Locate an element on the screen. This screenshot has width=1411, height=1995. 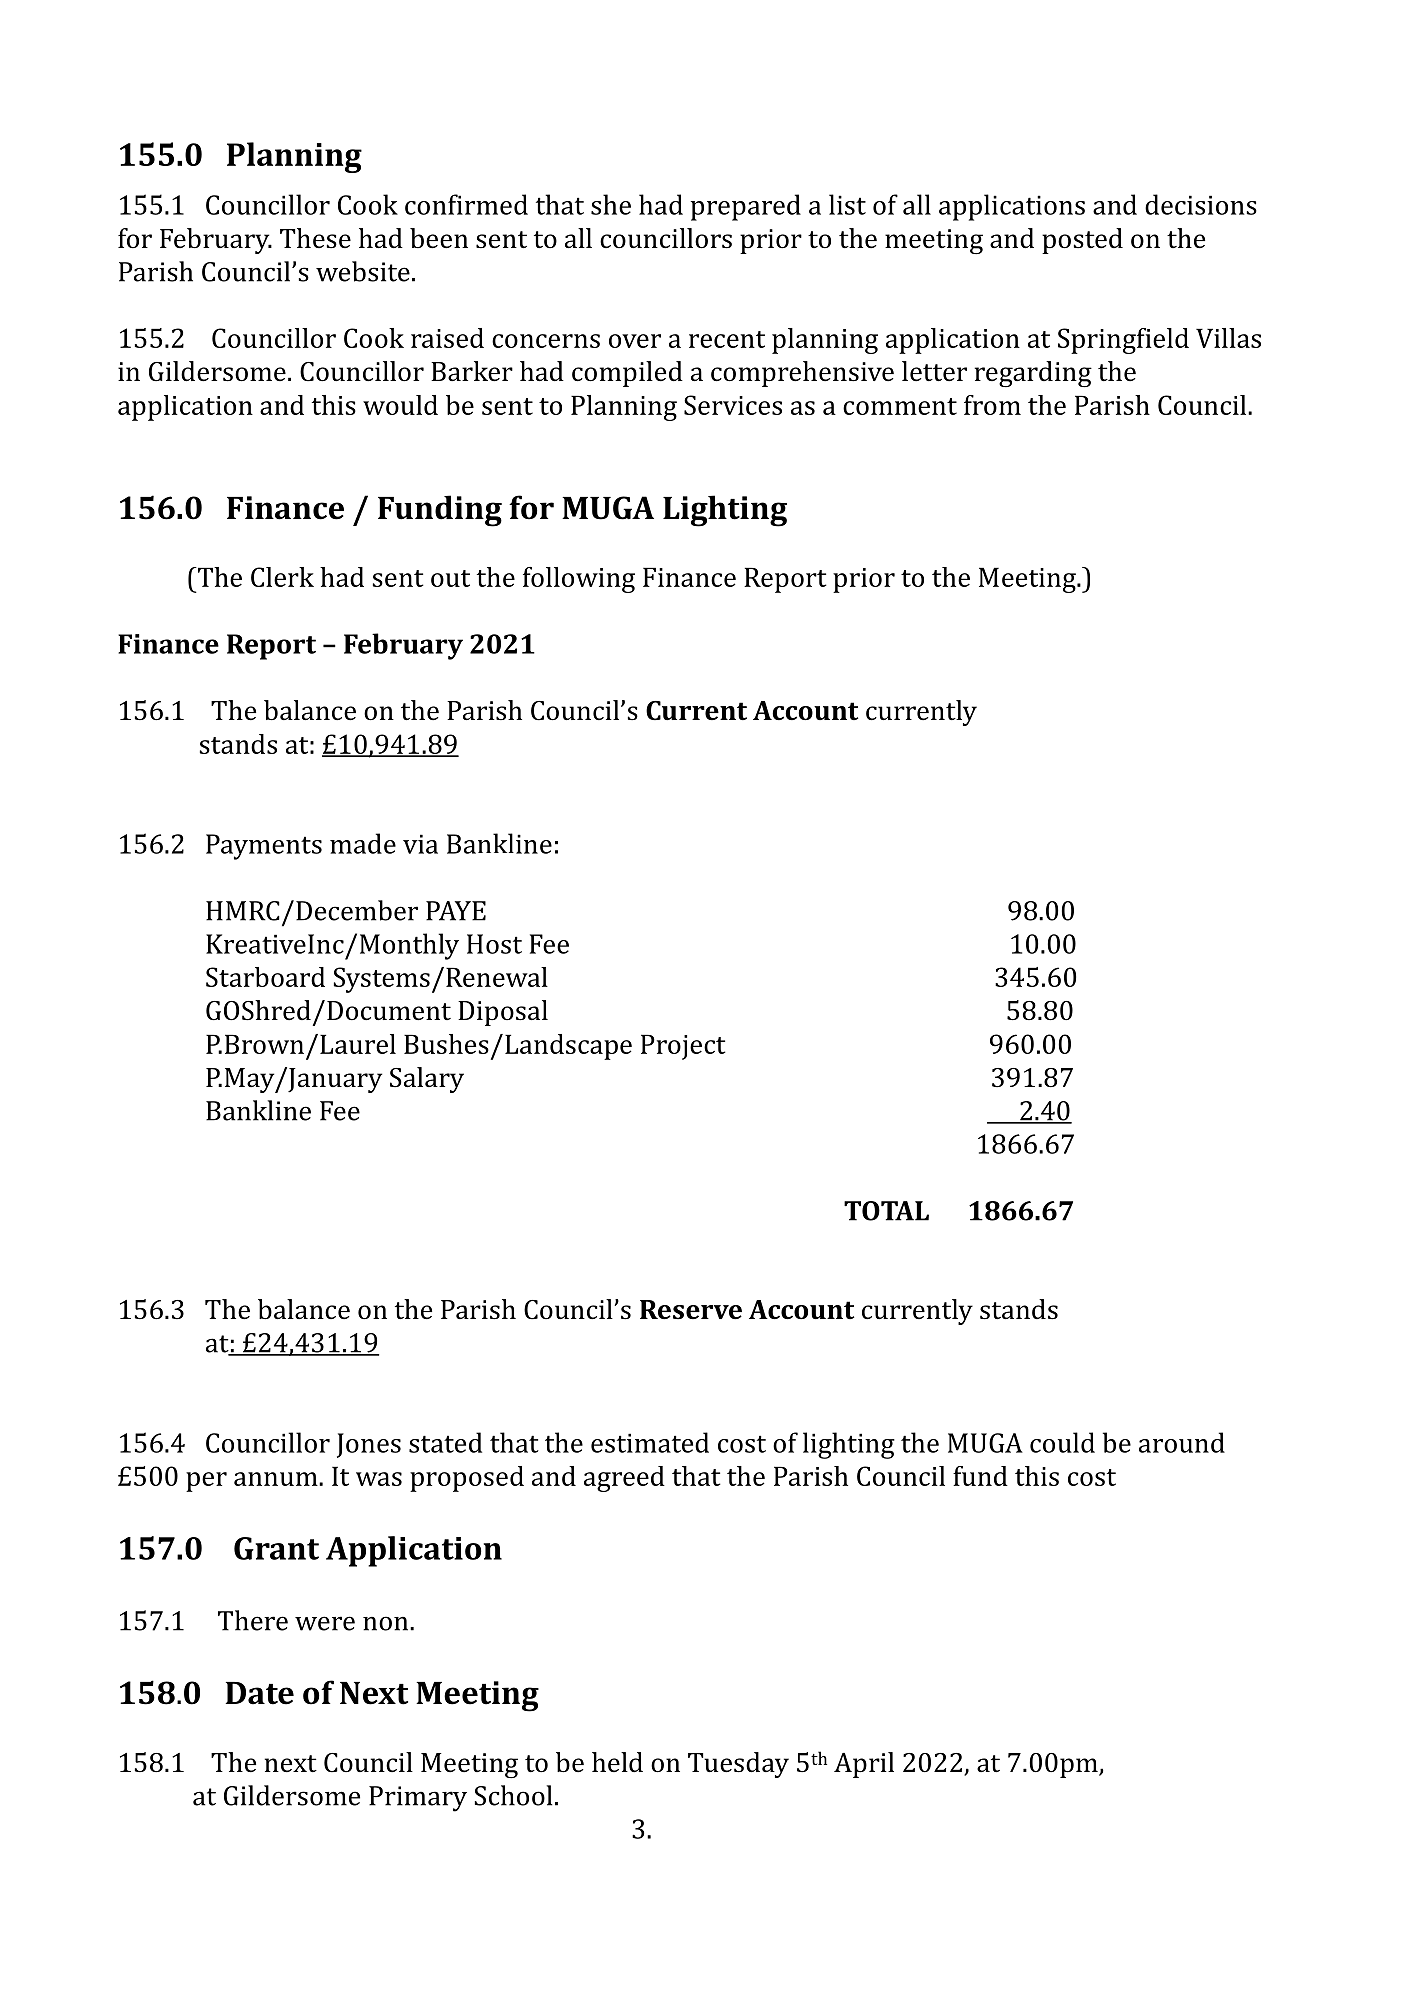
posted is located at coordinates (1082, 241).
